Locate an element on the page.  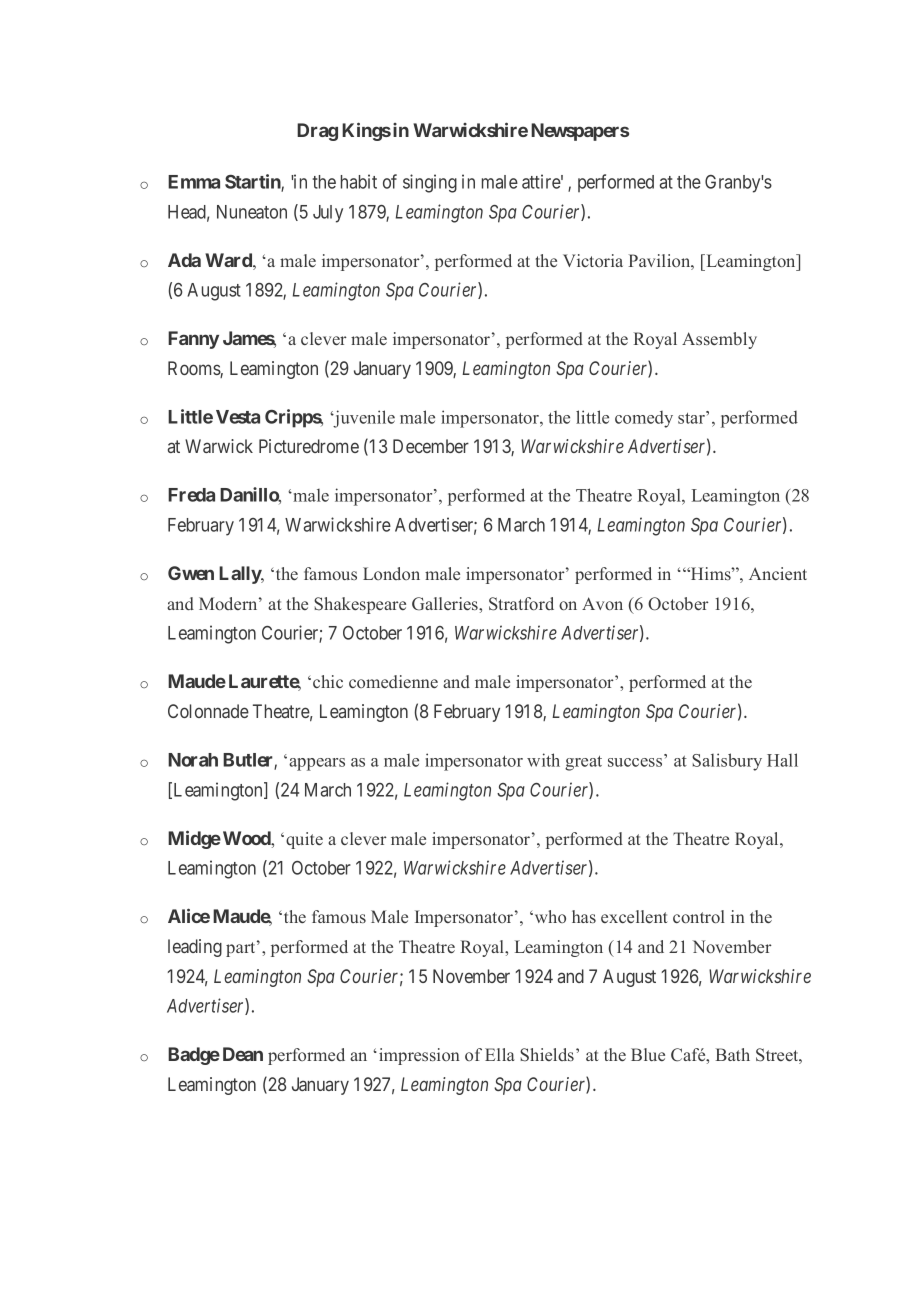
December is located at coordinates (431, 446).
